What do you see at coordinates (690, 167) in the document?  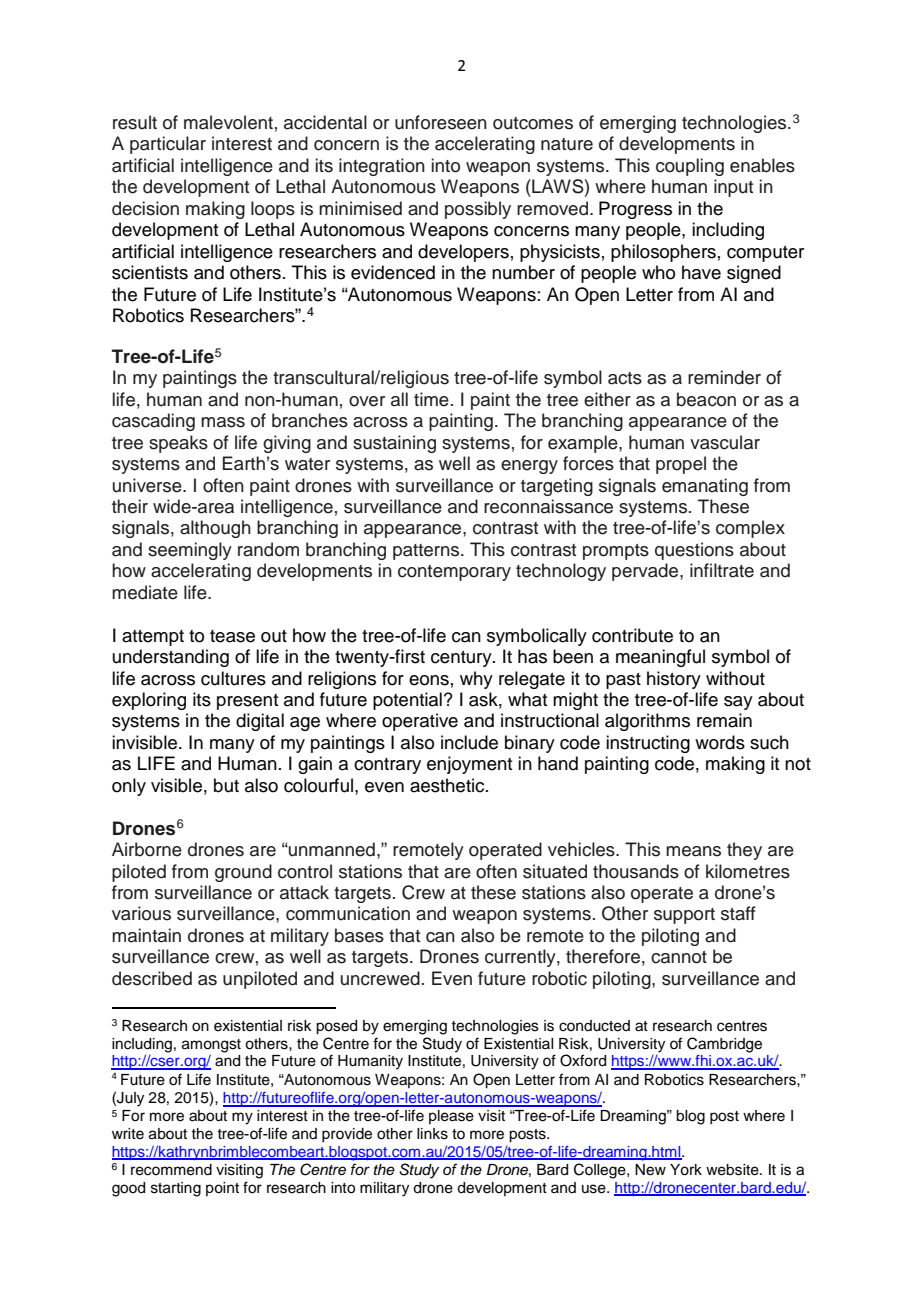 I see `coupling` at bounding box center [690, 167].
